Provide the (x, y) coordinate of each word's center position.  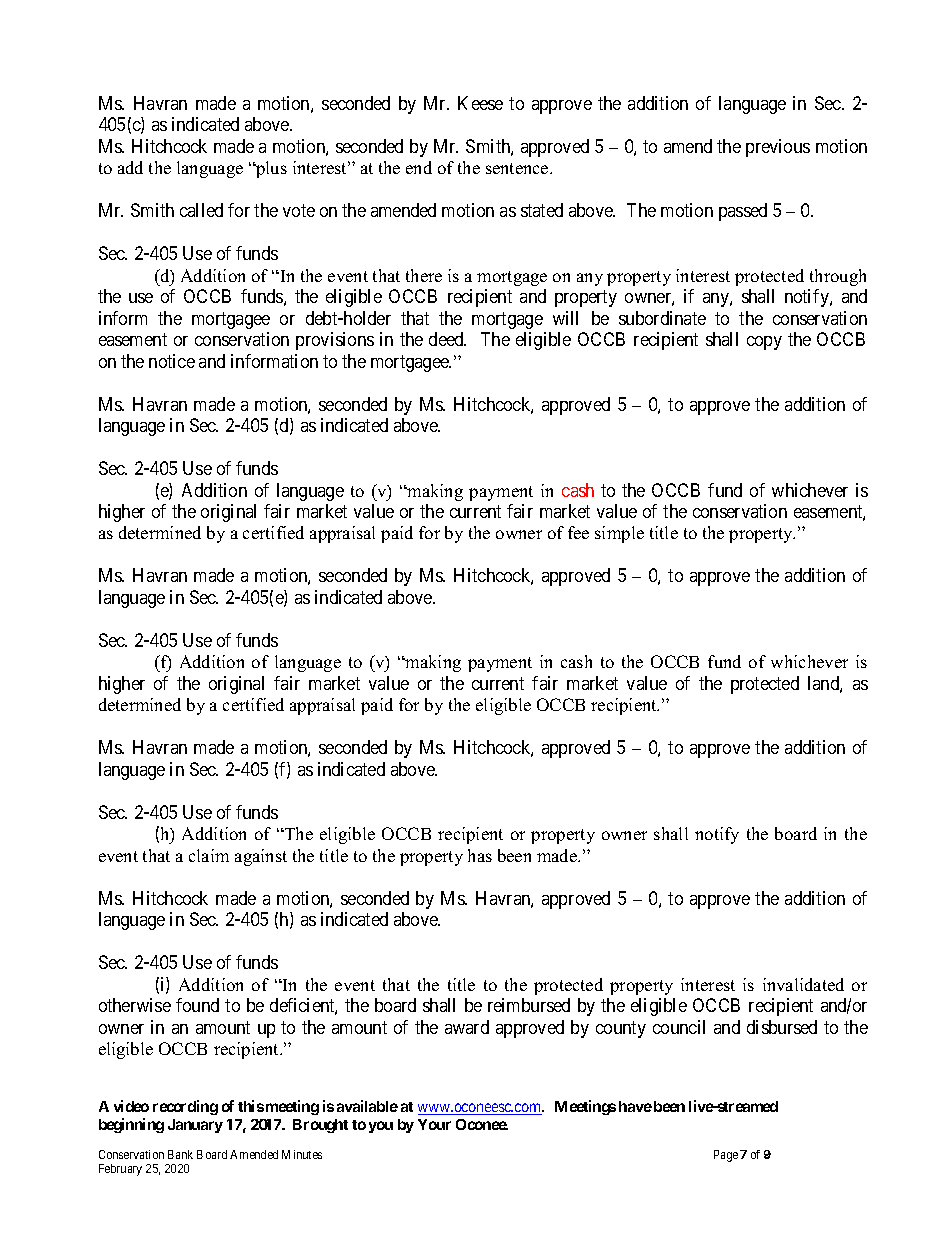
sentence (518, 168)
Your (434, 1124)
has (480, 855)
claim (209, 855)
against (261, 857)
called (201, 210)
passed (743, 212)
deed (447, 339)
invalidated (803, 984)
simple (619, 534)
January (195, 1126)
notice (172, 361)
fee (578, 532)
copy (764, 343)
